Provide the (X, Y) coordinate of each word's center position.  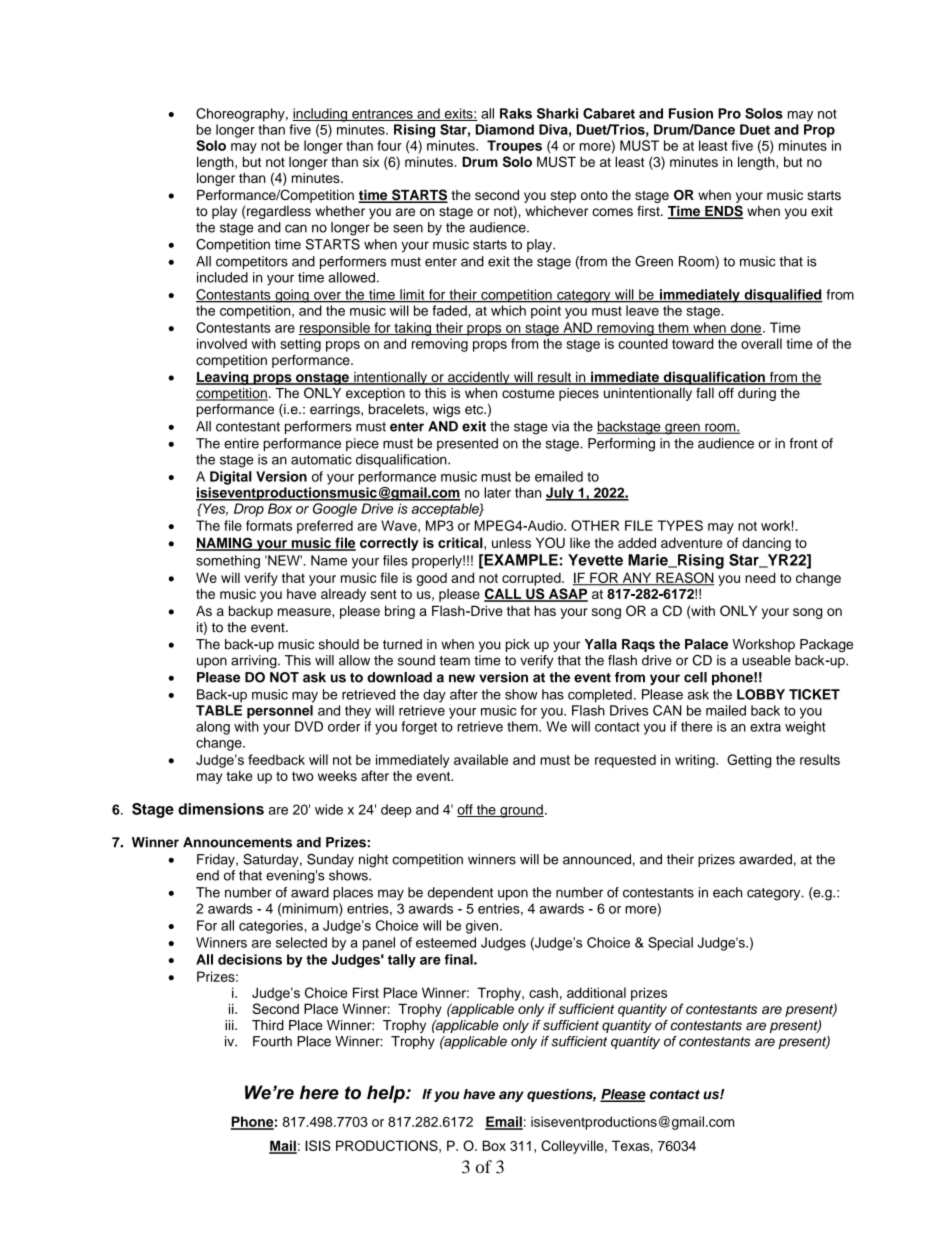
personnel (280, 712)
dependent (460, 893)
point (546, 312)
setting (300, 345)
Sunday (330, 860)
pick (518, 645)
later (497, 492)
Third (268, 1025)
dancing (766, 544)
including (321, 115)
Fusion (691, 113)
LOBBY (761, 694)
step (563, 197)
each (727, 892)
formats (269, 525)
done (745, 328)
